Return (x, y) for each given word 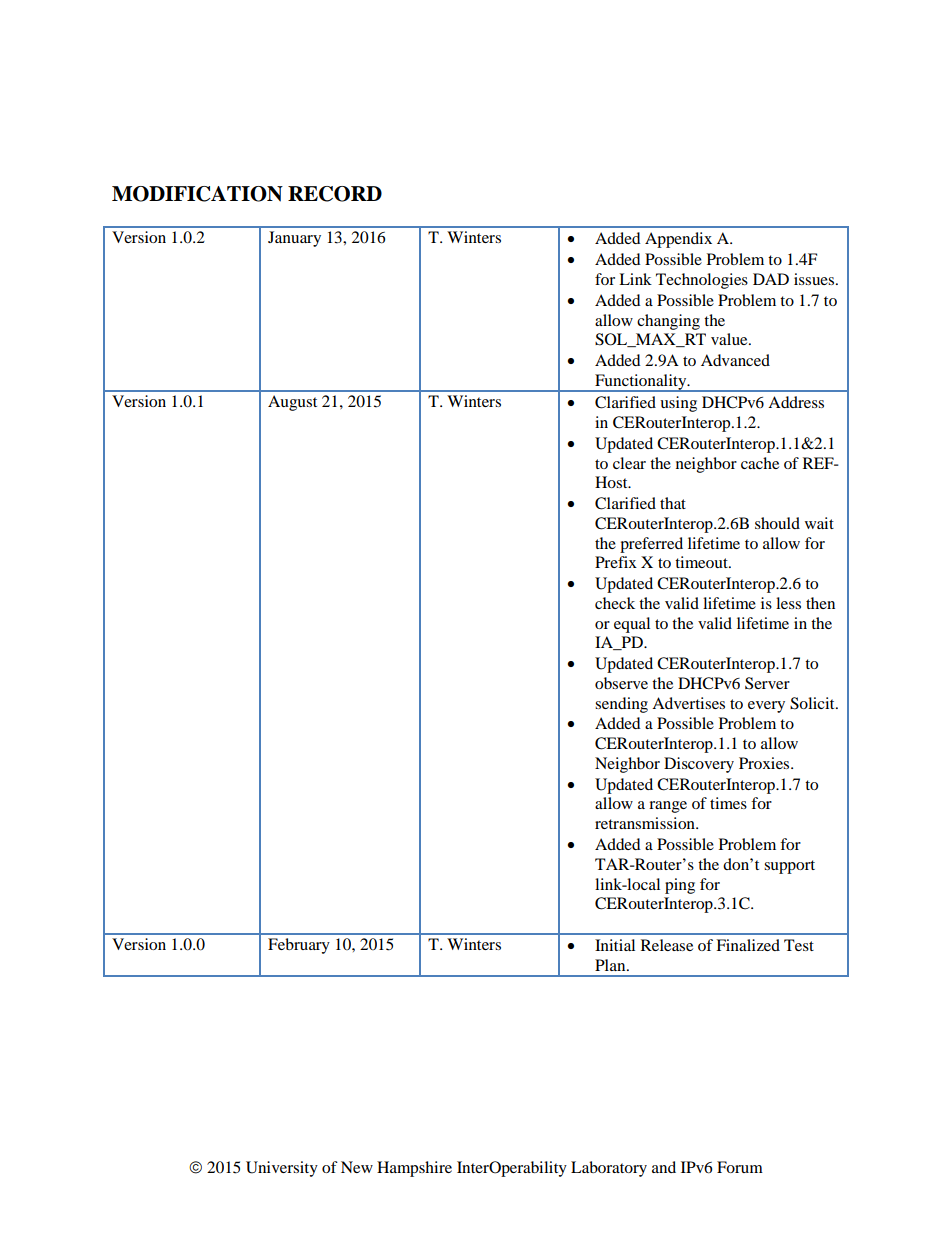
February (299, 946)
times (728, 803)
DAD (771, 279)
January (294, 239)
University (282, 1169)
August (292, 403)
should (777, 523)
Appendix (678, 240)
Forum (740, 1167)
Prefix (616, 562)
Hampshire (414, 1169)
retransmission (646, 823)
